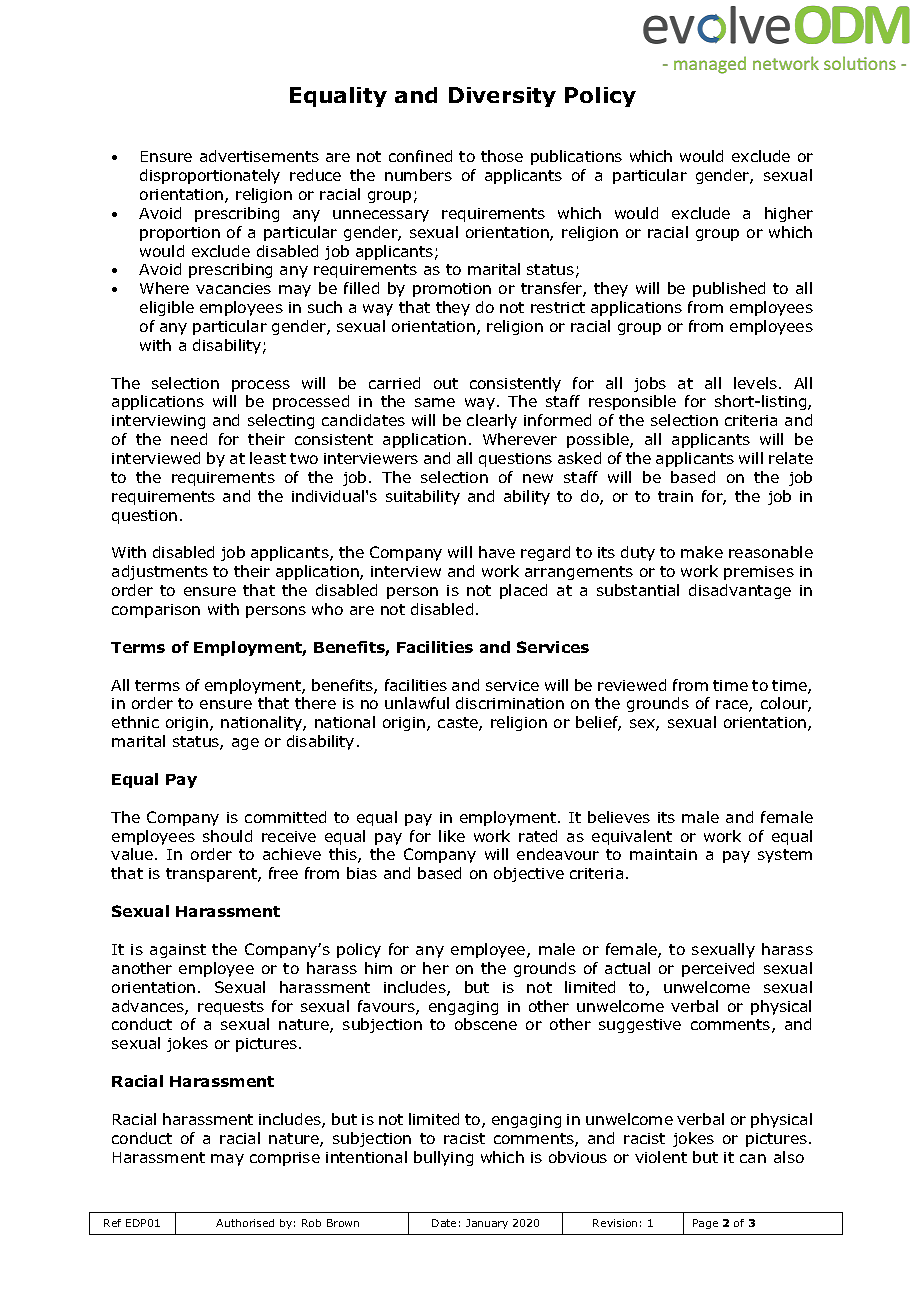 This screenshot has width=924, height=1308. What do you see at coordinates (632, 685) in the screenshot?
I see `reviewed` at bounding box center [632, 685].
